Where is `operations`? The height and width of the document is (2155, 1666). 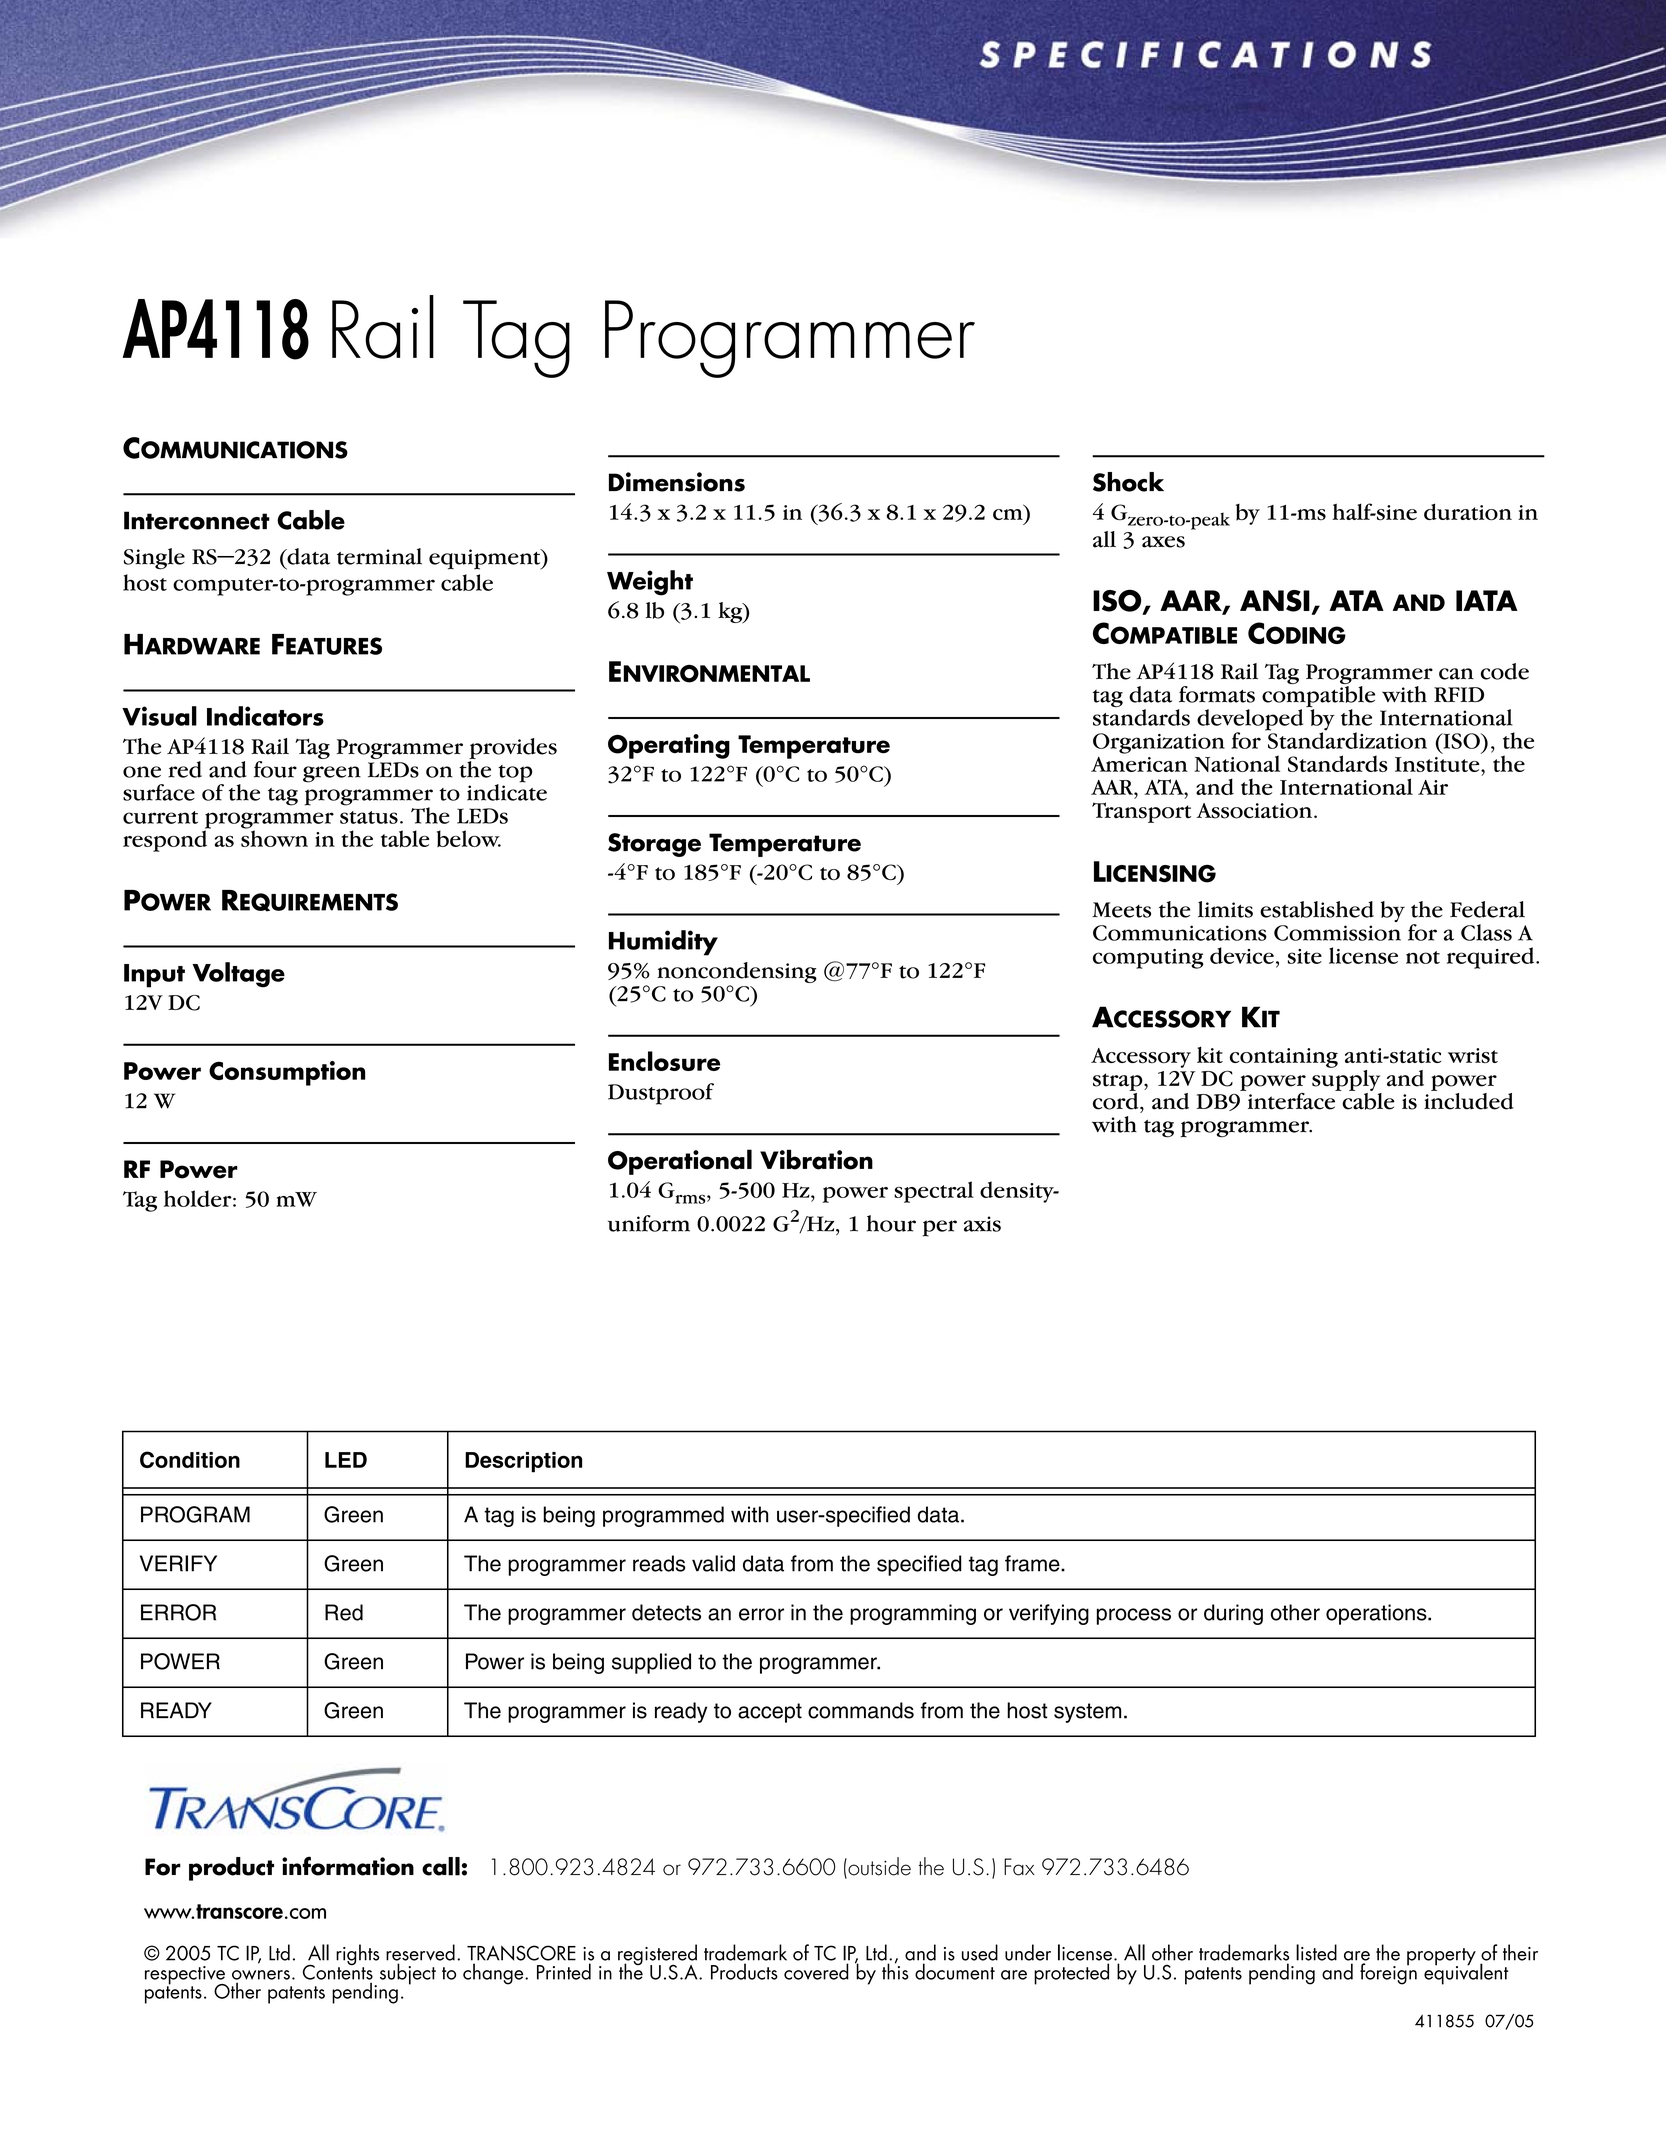
operations is located at coordinates (1377, 1614).
